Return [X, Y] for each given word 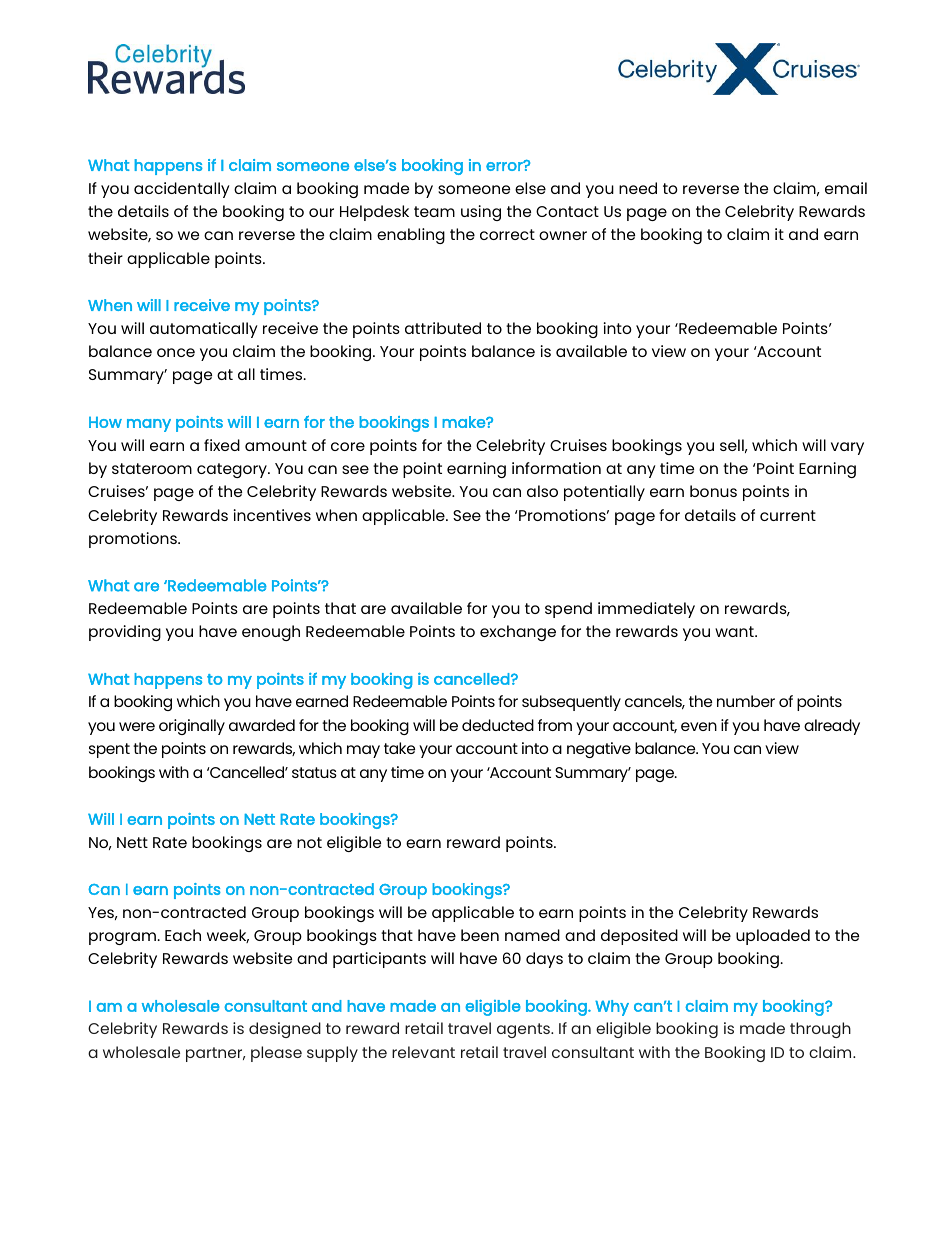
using [481, 213]
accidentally [182, 190]
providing [125, 633]
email [846, 188]
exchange [518, 633]
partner [215, 1054]
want [735, 631]
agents [524, 1030]
